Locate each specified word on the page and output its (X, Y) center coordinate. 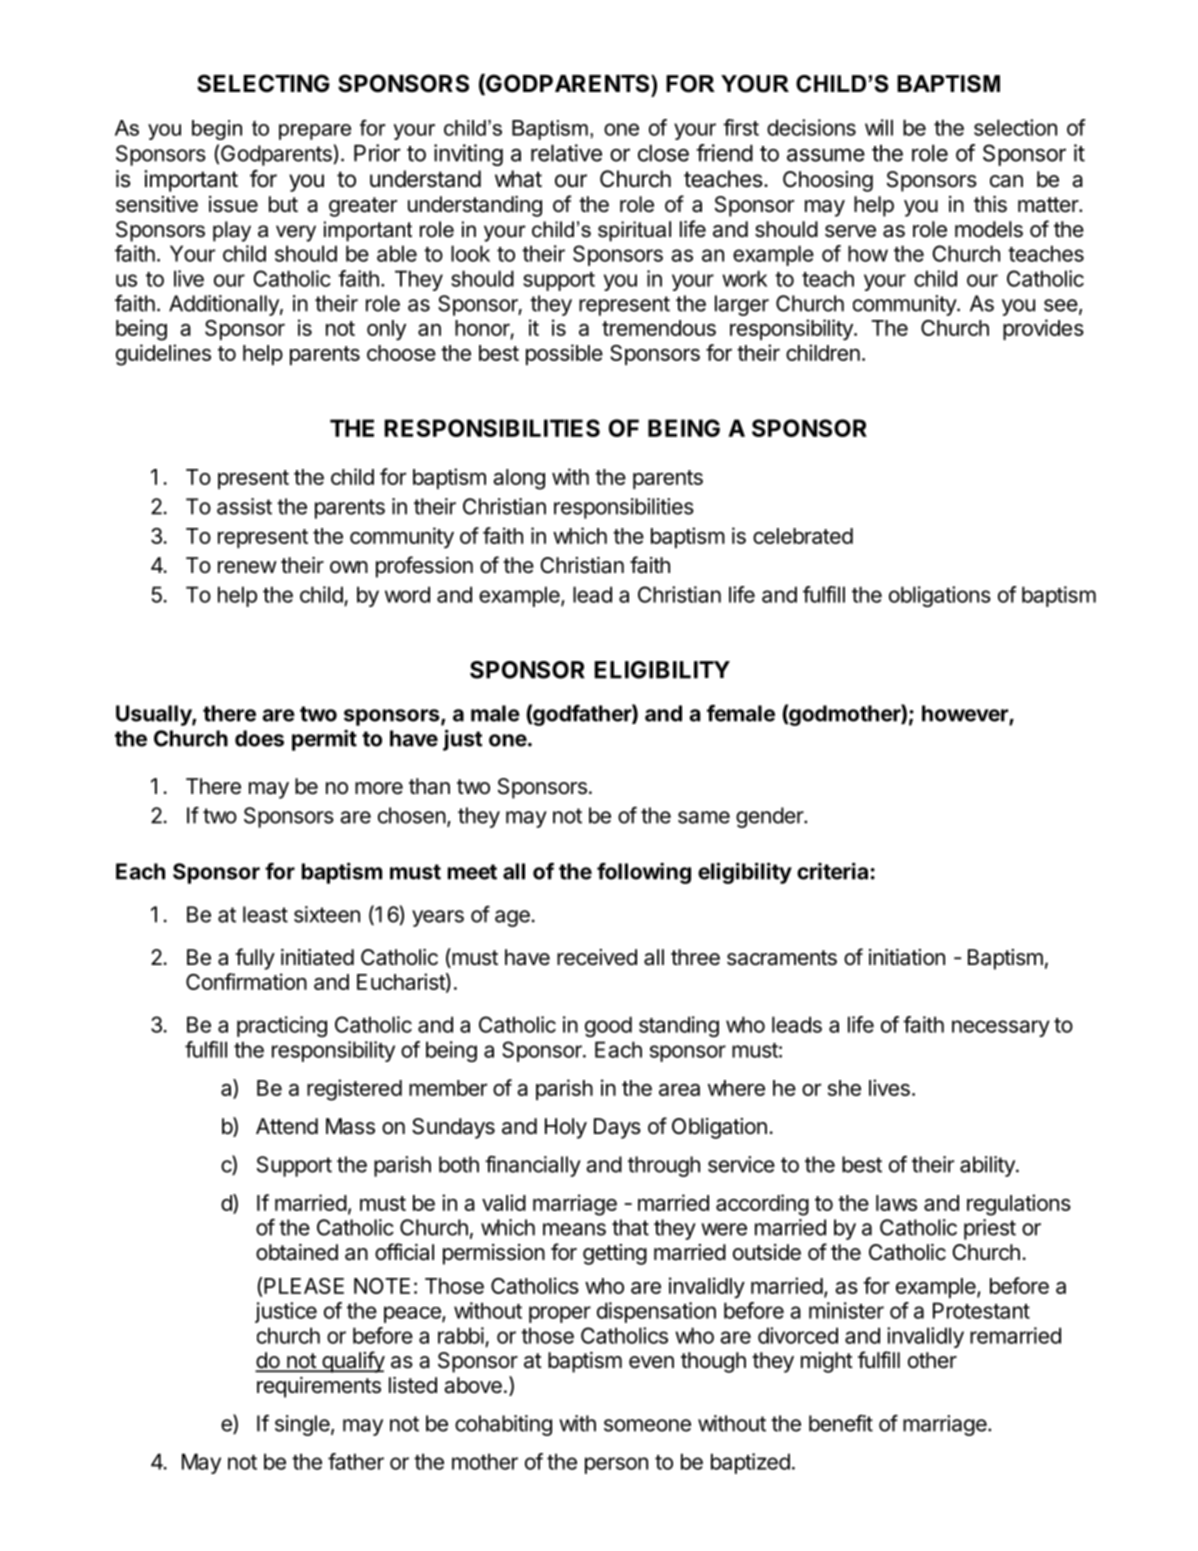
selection (1015, 127)
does (259, 738)
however (966, 714)
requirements (319, 1387)
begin (217, 130)
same (704, 817)
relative (566, 153)
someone (647, 1425)
